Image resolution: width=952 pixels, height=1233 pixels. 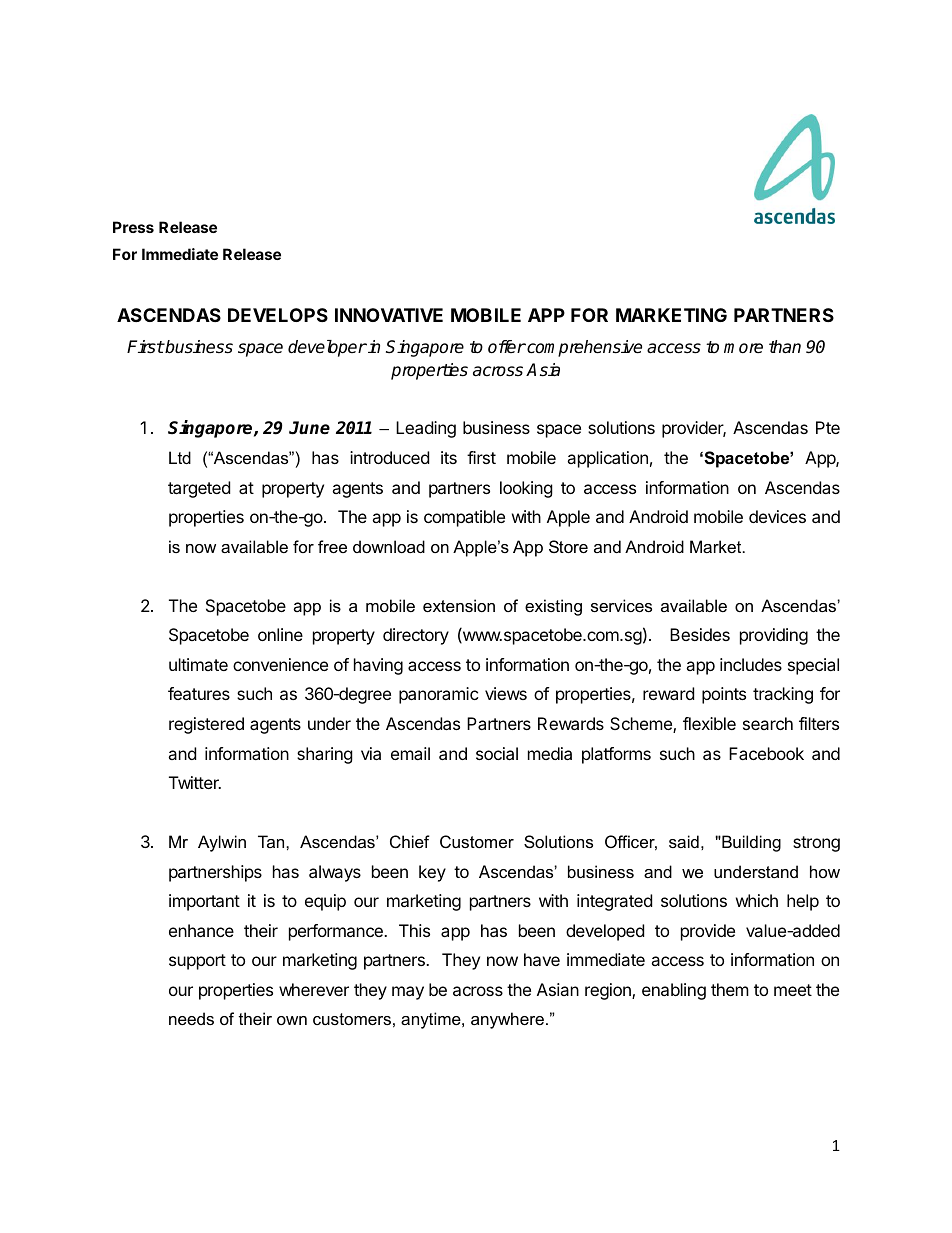 I want to click on anywhere, so click(x=507, y=1020).
